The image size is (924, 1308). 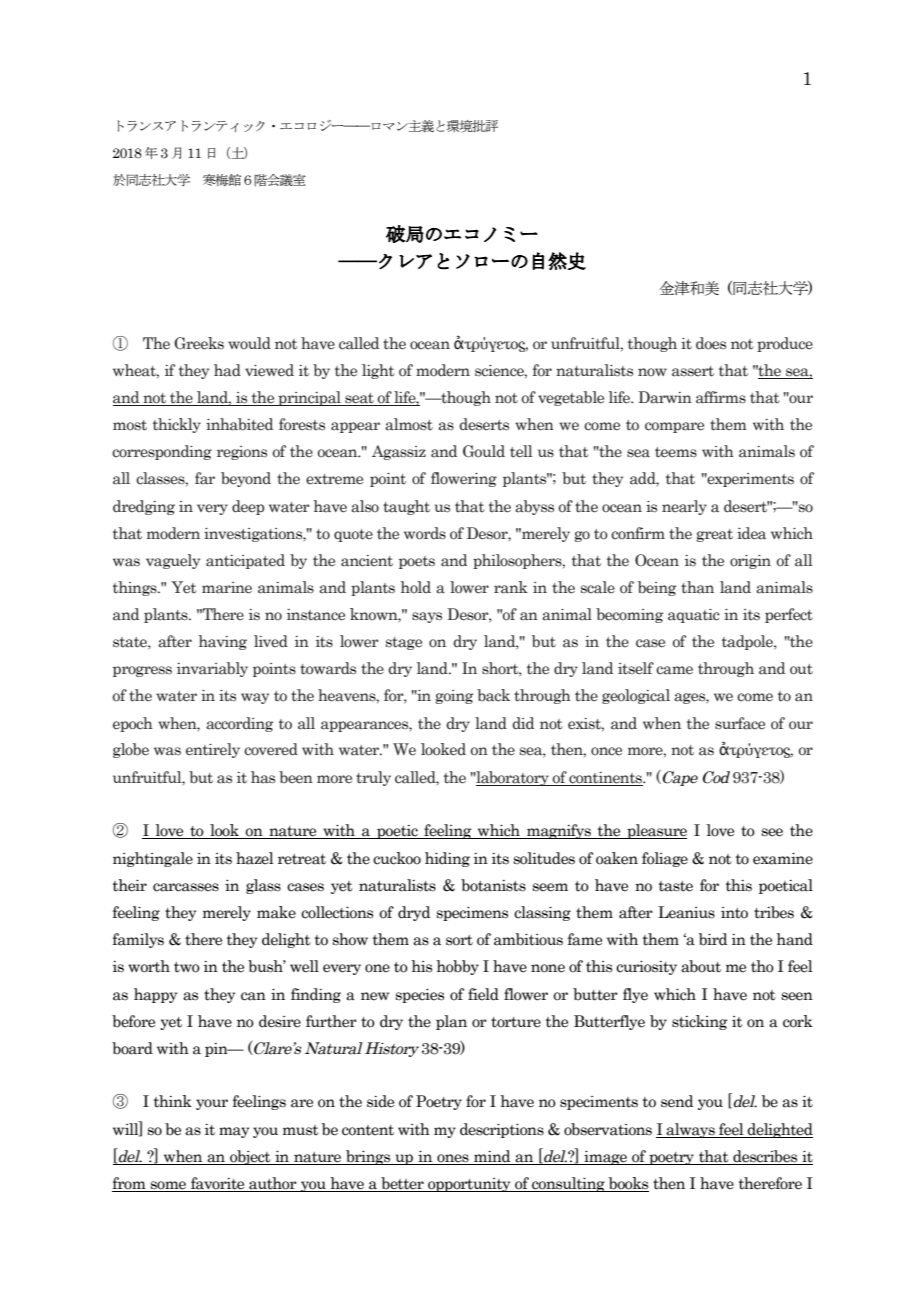 What do you see at coordinates (523, 723) in the image?
I see `did` at bounding box center [523, 723].
